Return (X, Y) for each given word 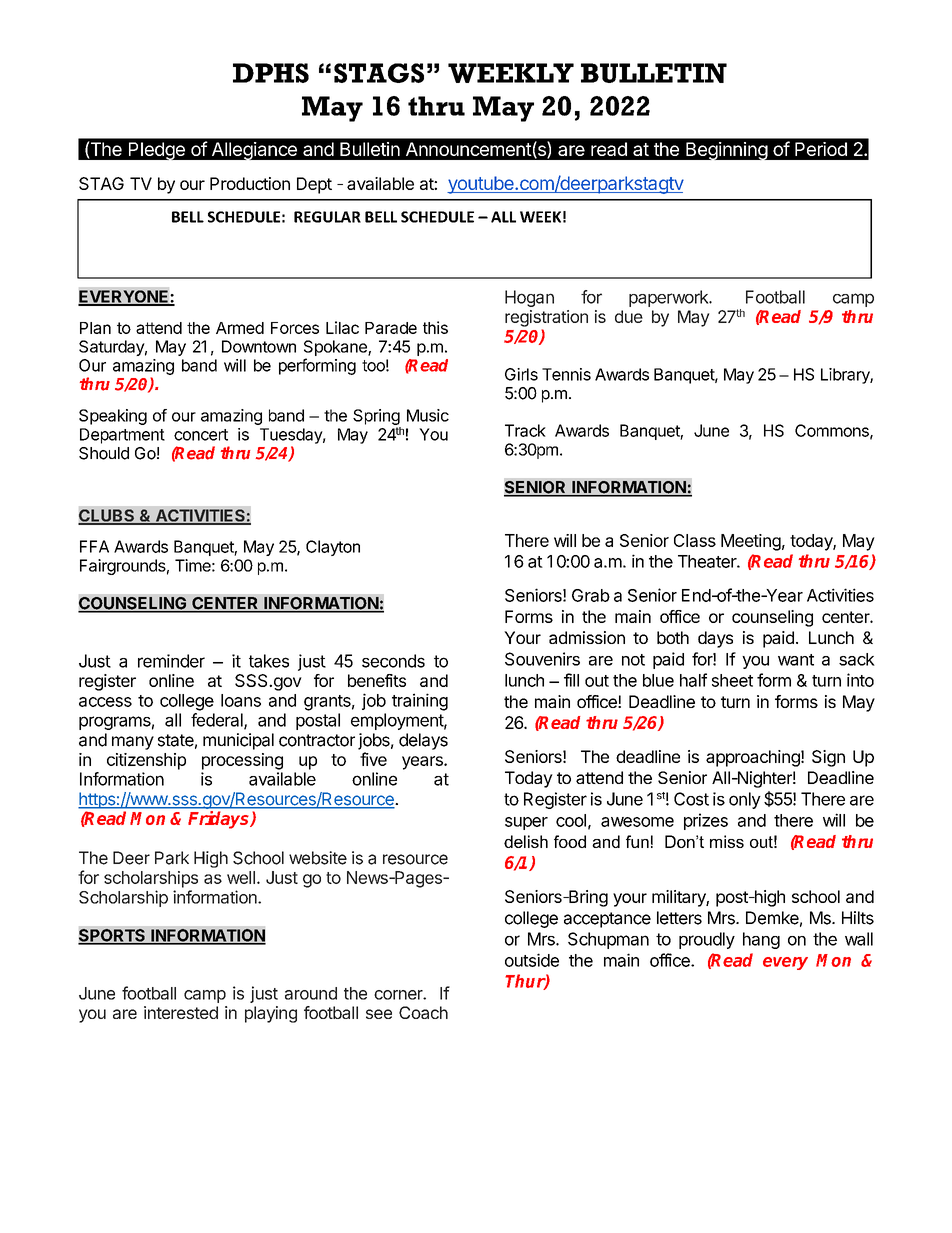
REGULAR (327, 217)
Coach (423, 1012)
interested (181, 1012)
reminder (171, 661)
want (796, 660)
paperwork (669, 298)
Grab (591, 595)
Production (250, 183)
